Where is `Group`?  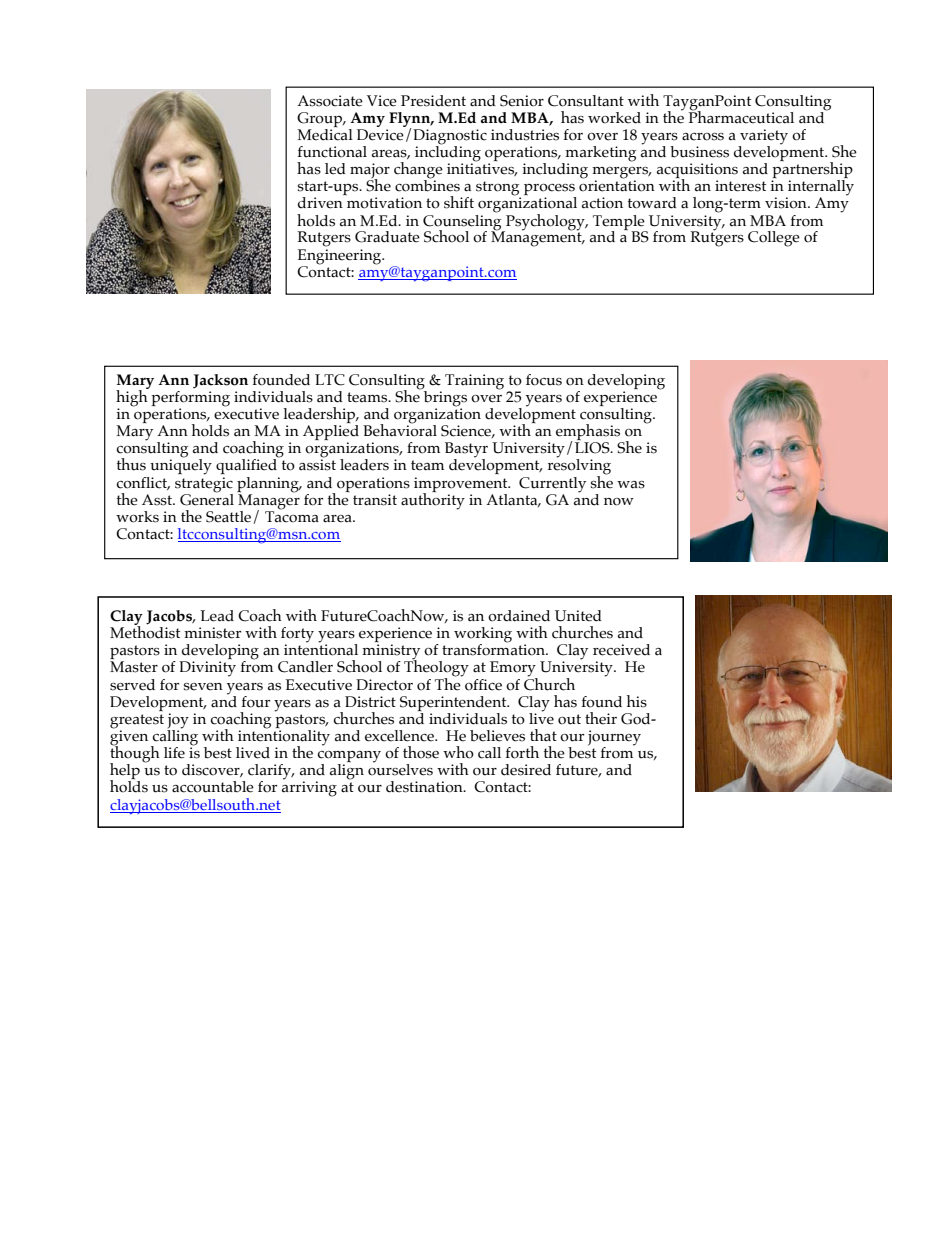 Group is located at coordinates (320, 121).
